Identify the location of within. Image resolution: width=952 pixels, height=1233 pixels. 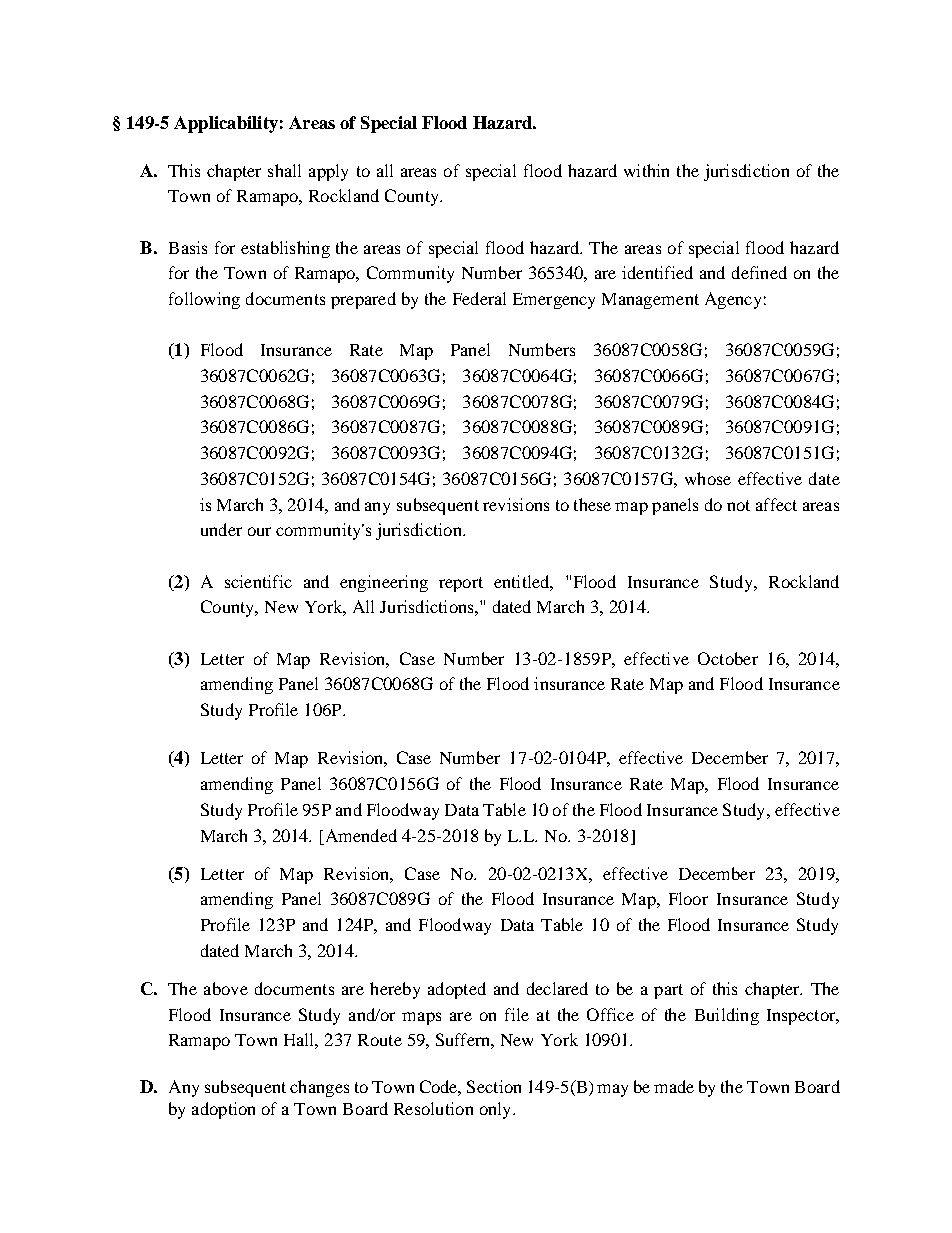
(646, 170).
